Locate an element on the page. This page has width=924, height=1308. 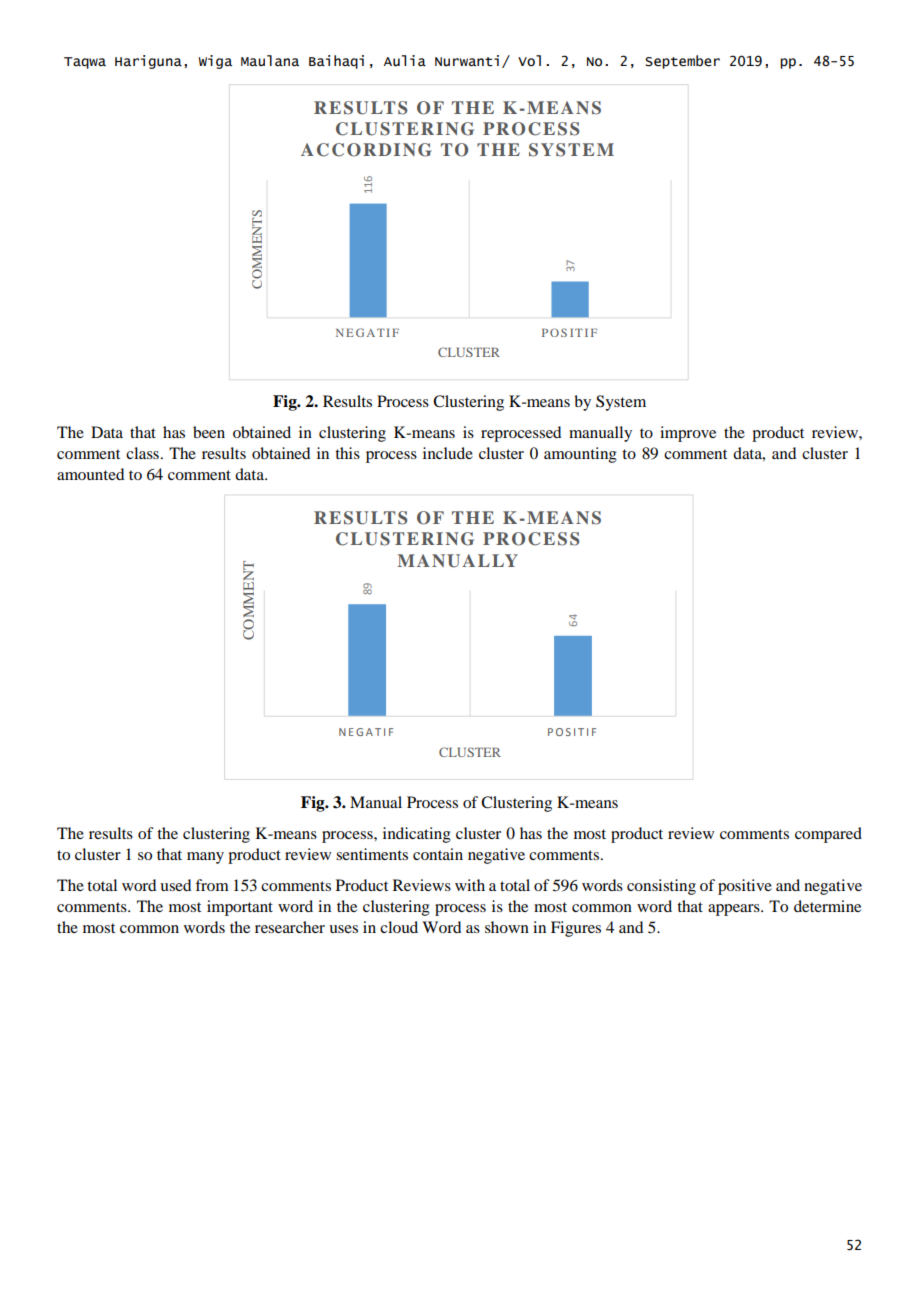
been is located at coordinates (209, 432).
